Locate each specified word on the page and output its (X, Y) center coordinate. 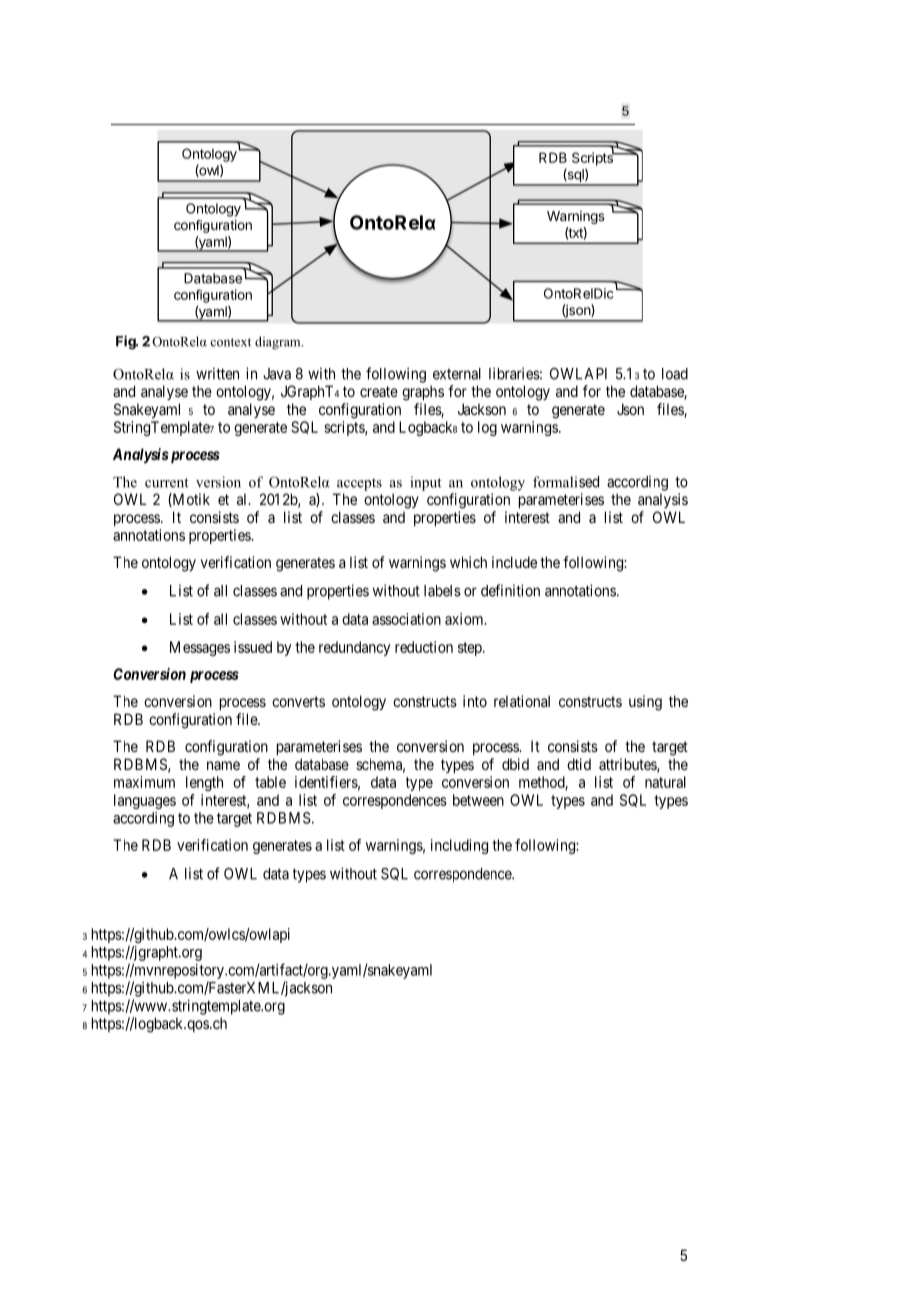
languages (145, 801)
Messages (200, 648)
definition (510, 590)
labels (442, 591)
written (217, 373)
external (457, 374)
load (675, 374)
